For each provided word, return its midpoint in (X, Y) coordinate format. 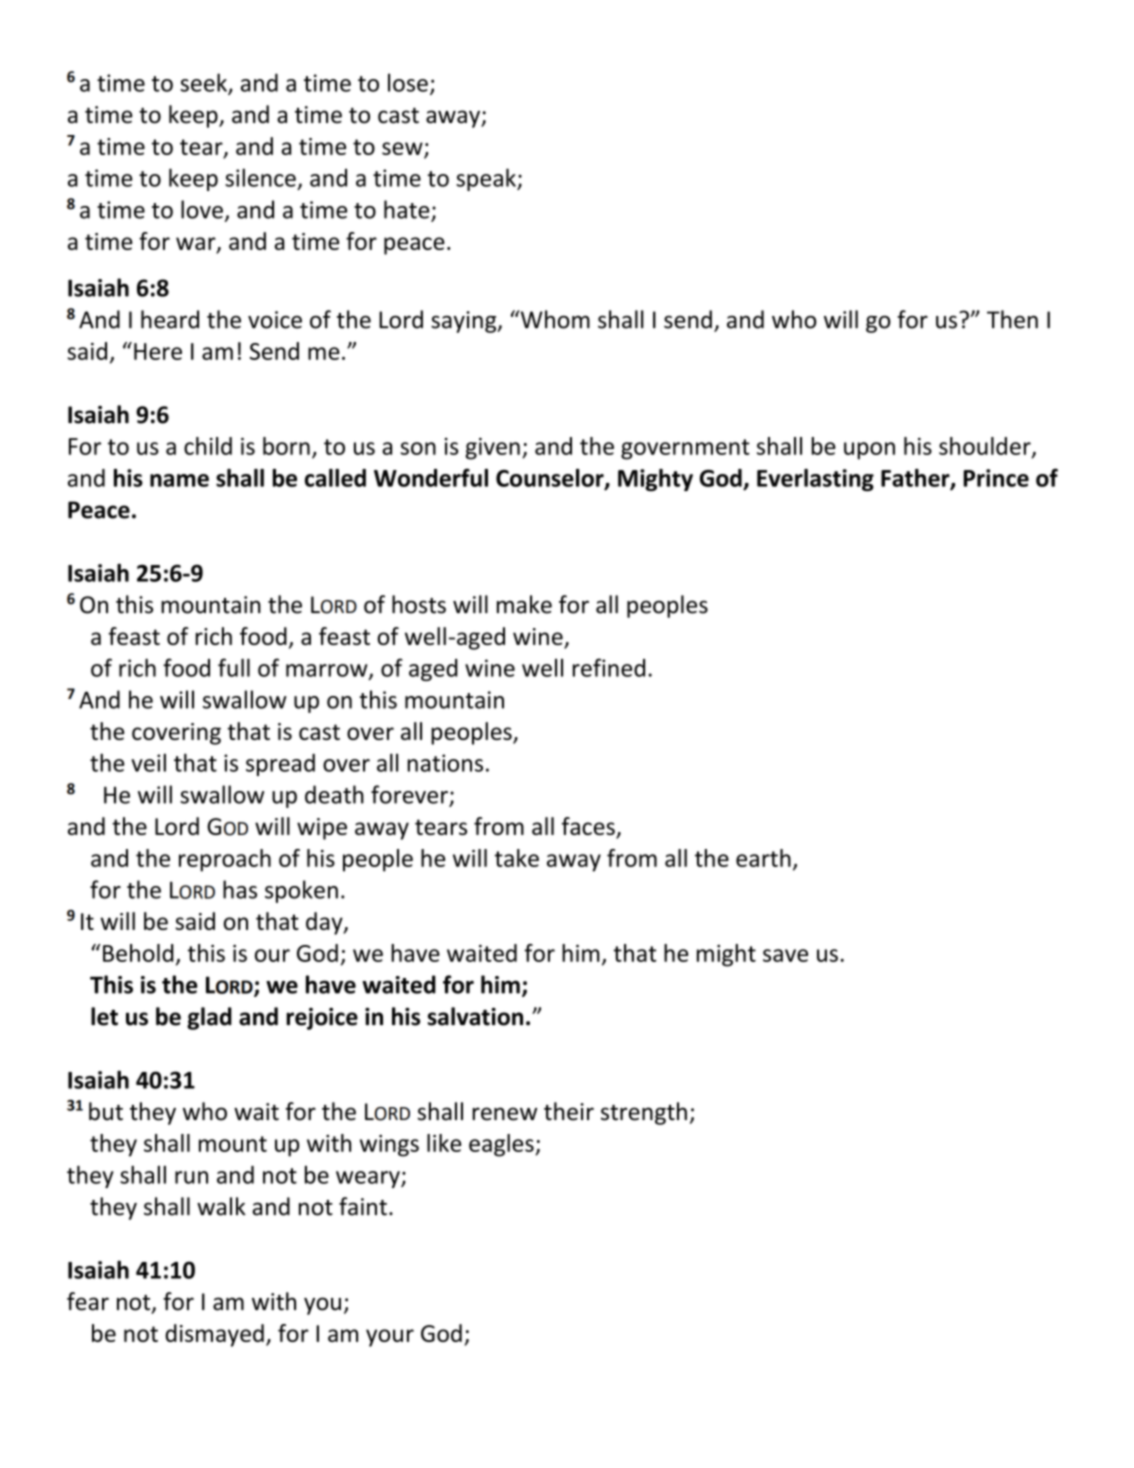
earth (763, 858)
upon (869, 451)
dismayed (214, 1335)
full (234, 667)
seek (204, 83)
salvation (475, 1016)
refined (609, 667)
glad (209, 1018)
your (390, 1338)
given (493, 449)
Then (1012, 319)
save (785, 955)
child (208, 446)
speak (487, 179)
